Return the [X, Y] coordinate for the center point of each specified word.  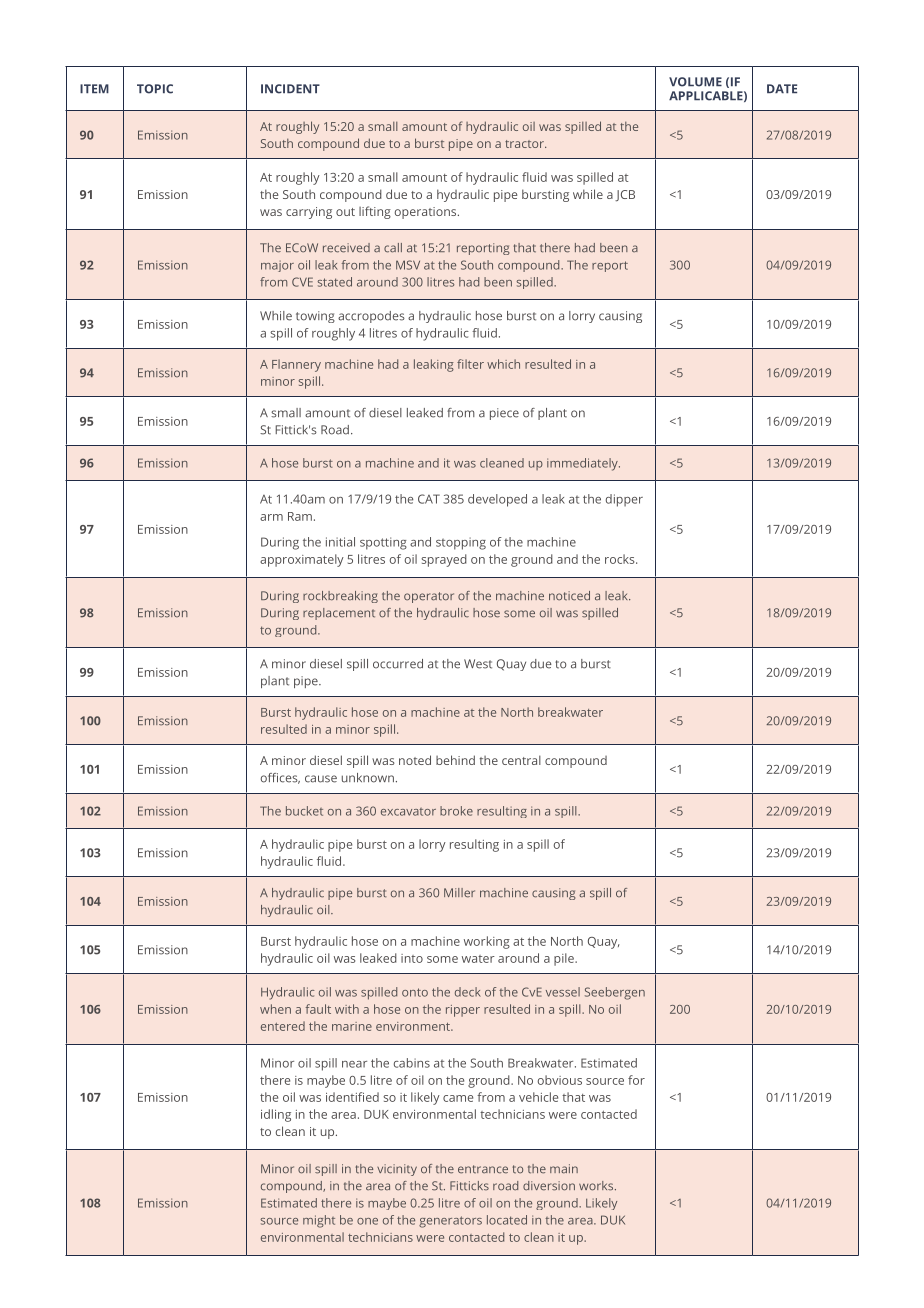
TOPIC [155, 89]
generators [450, 1222]
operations [427, 213]
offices [280, 778]
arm [271, 517]
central [521, 760]
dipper [624, 500]
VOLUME [695, 82]
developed [497, 500]
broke [456, 811]
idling [276, 1115]
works [597, 1186]
